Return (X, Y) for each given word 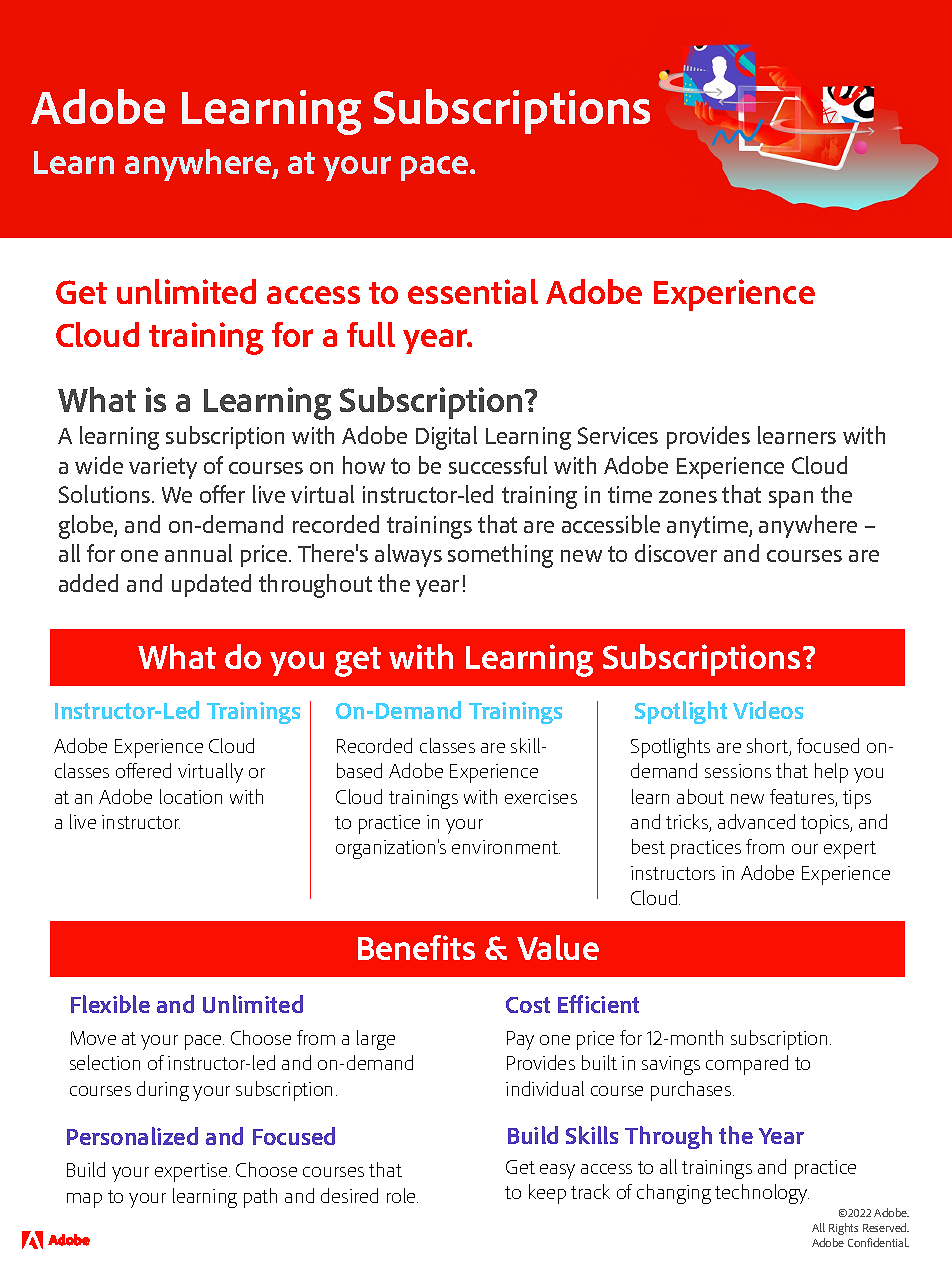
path (260, 1198)
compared (747, 1065)
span (791, 499)
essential (473, 291)
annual (198, 553)
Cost (528, 1005)
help (831, 773)
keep (547, 1194)
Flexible (110, 1004)
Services (618, 435)
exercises (541, 797)
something (500, 556)
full (371, 334)
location (191, 796)
